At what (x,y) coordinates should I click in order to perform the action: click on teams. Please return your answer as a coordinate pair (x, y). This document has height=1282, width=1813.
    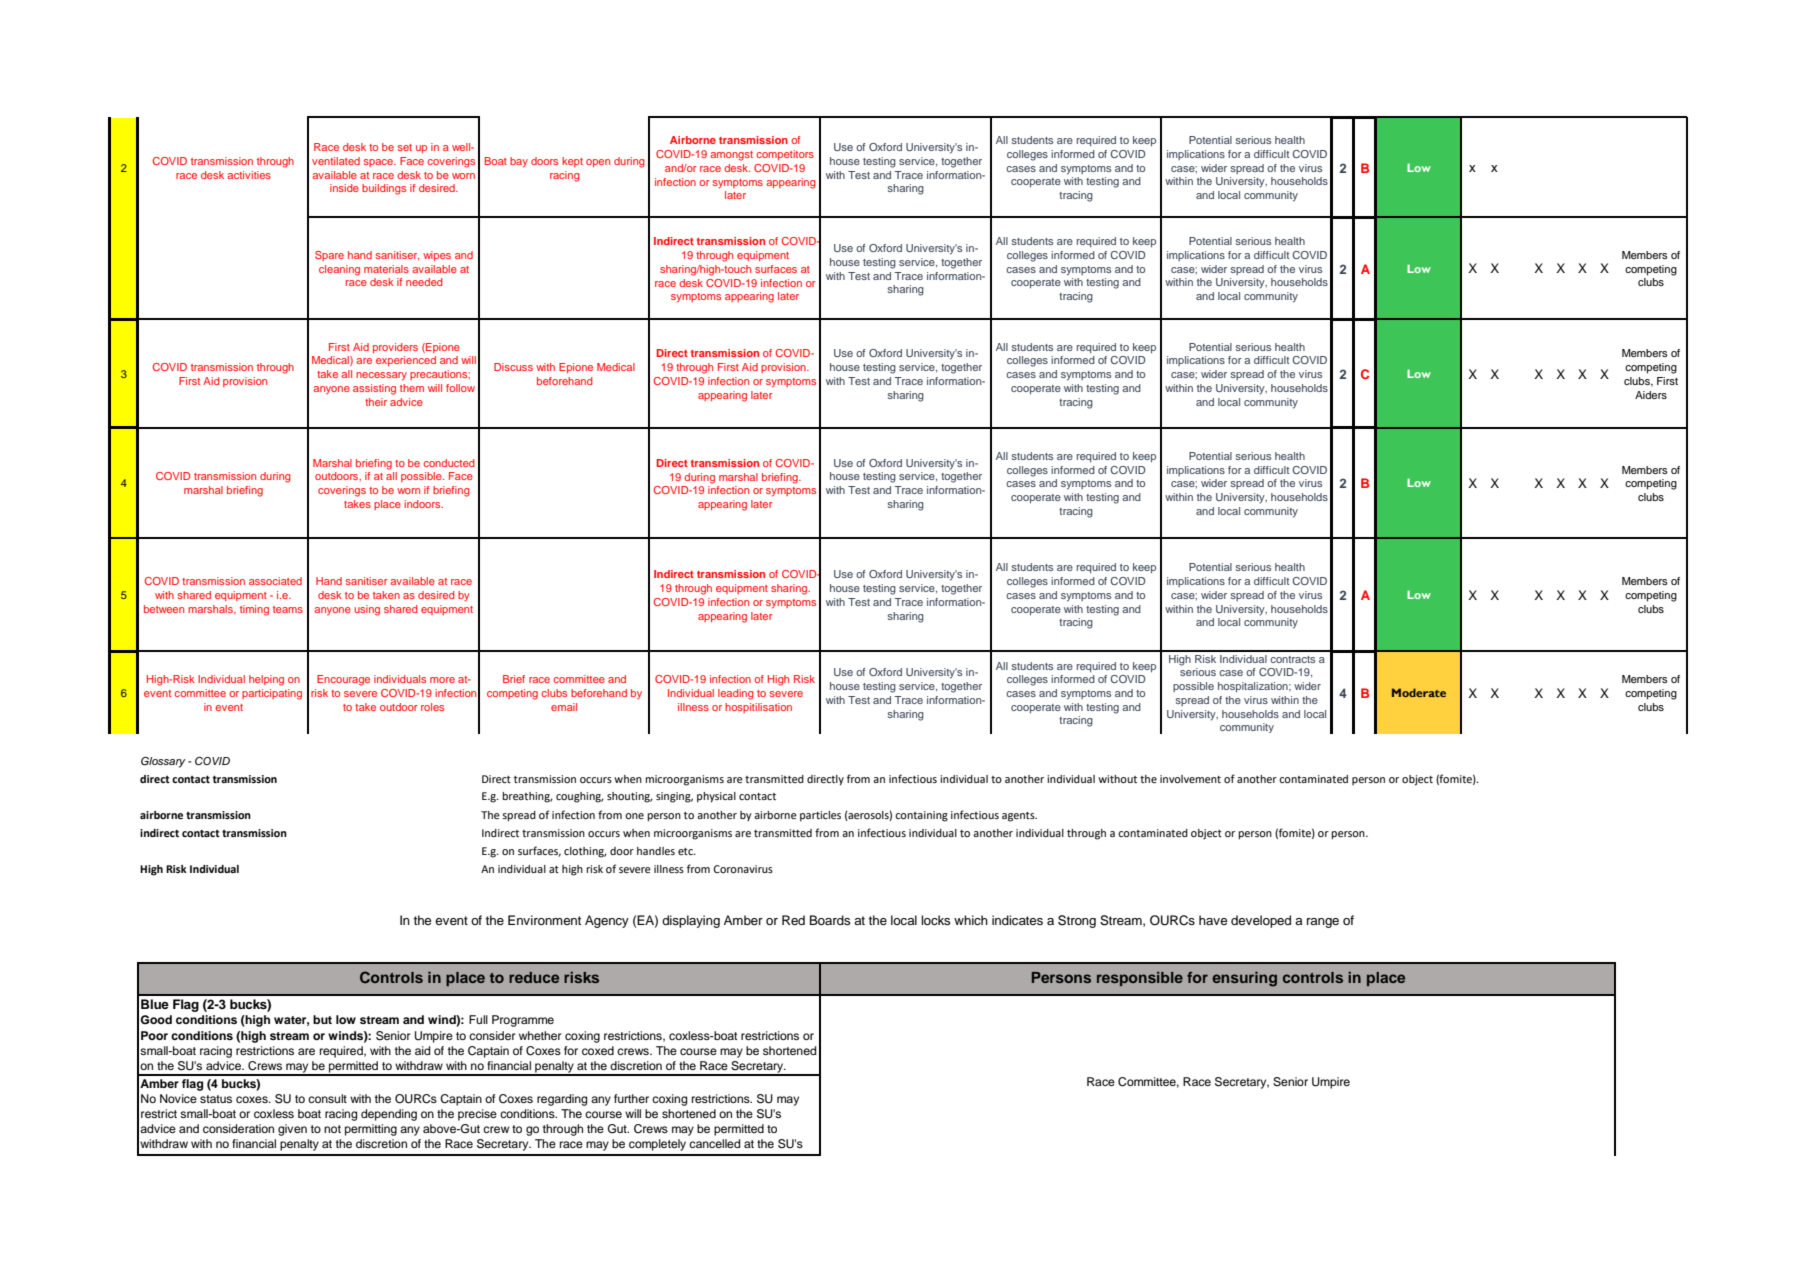
    Looking at the image, I should click on (288, 609).
